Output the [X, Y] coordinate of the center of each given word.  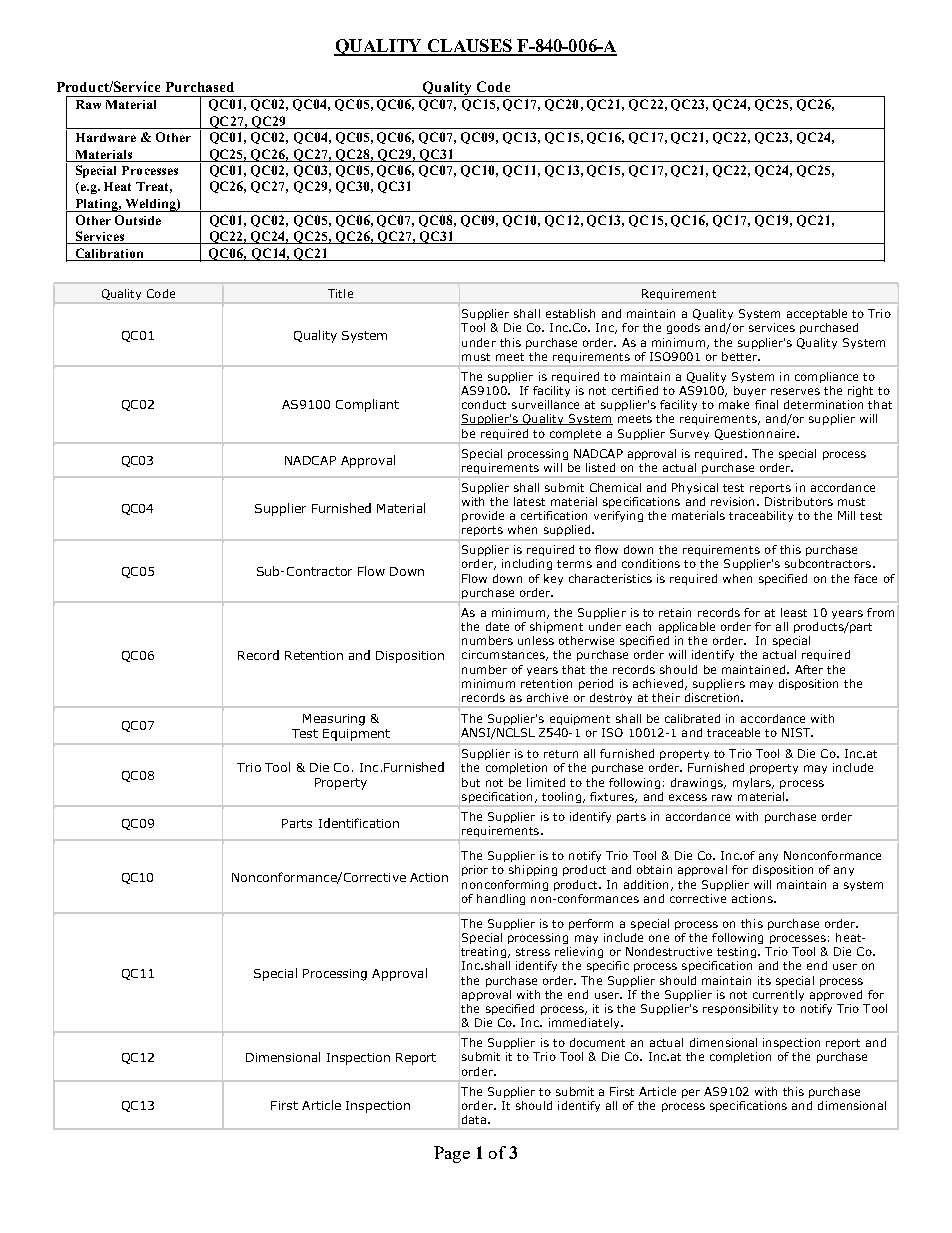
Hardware [106, 137]
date [497, 626]
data [475, 1119]
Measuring [334, 720]
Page [452, 1154]
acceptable [817, 314]
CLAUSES [469, 47]
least [794, 612]
